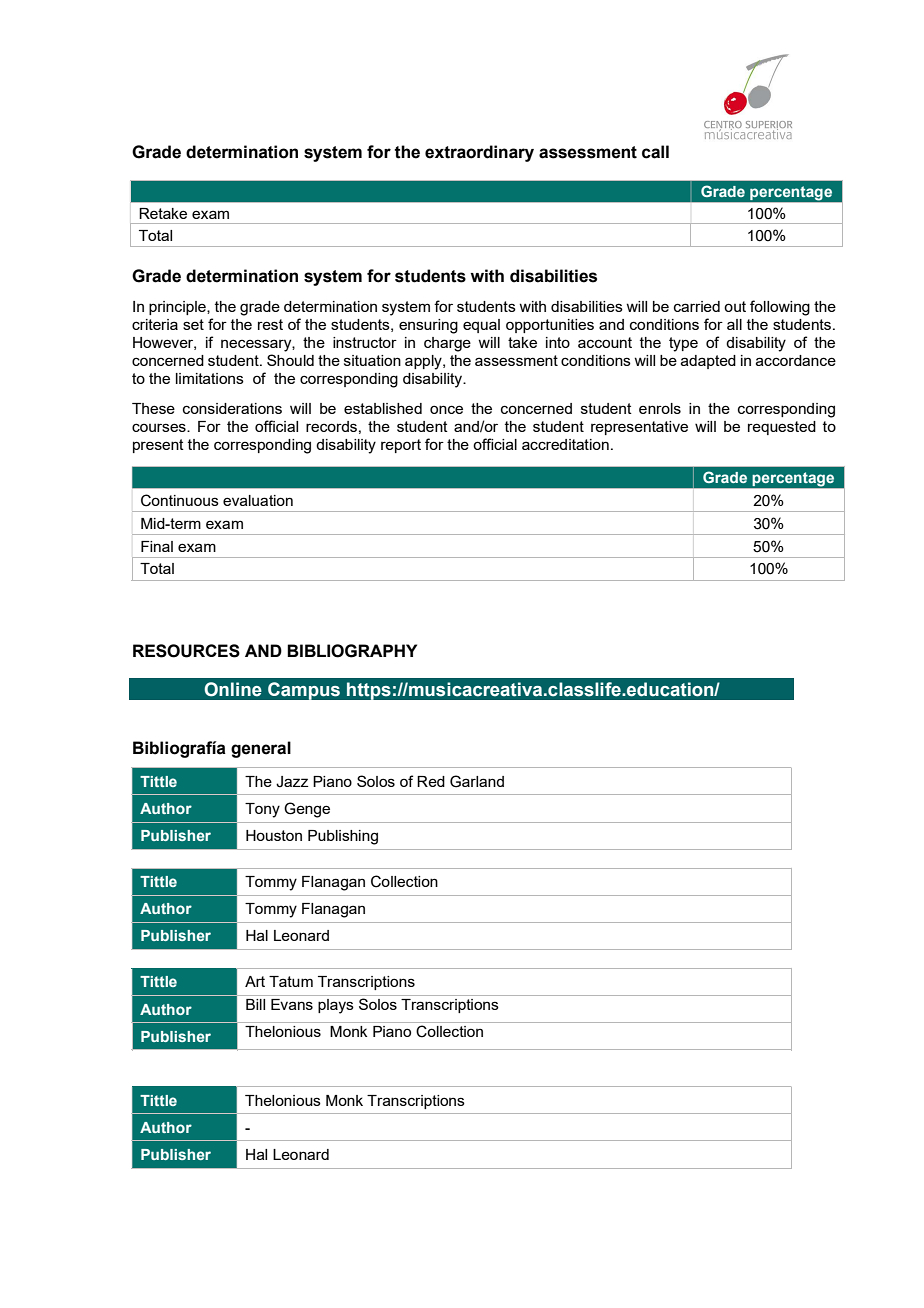 This screenshot has width=924, height=1308. What do you see at coordinates (262, 810) in the screenshot?
I see `Tony` at bounding box center [262, 810].
